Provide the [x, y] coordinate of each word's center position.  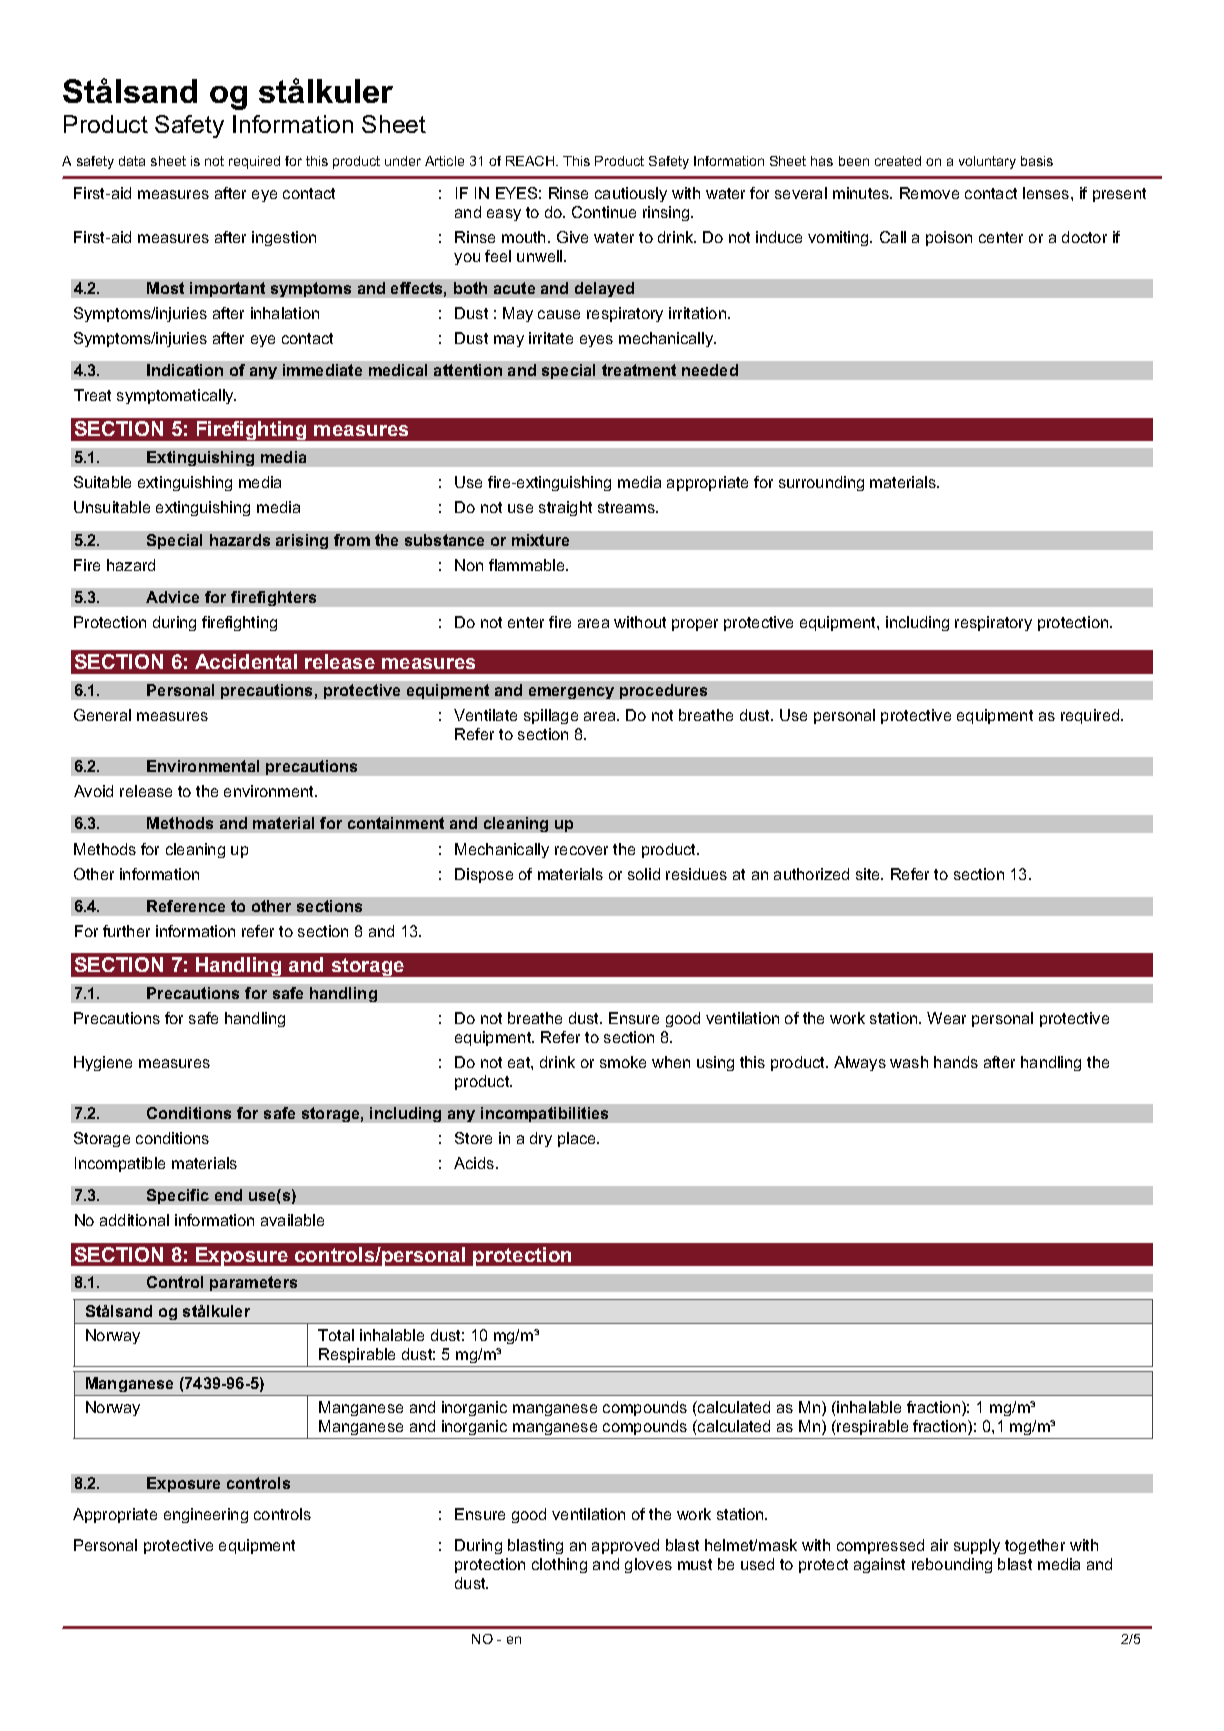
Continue [604, 212]
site [869, 874]
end [228, 1195]
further [126, 931]
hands [956, 1062]
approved [625, 1546]
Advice [172, 597]
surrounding [821, 483]
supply [977, 1546]
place [578, 1139]
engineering [206, 1515]
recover [581, 850]
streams [628, 507]
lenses [1047, 193]
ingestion [284, 238]
